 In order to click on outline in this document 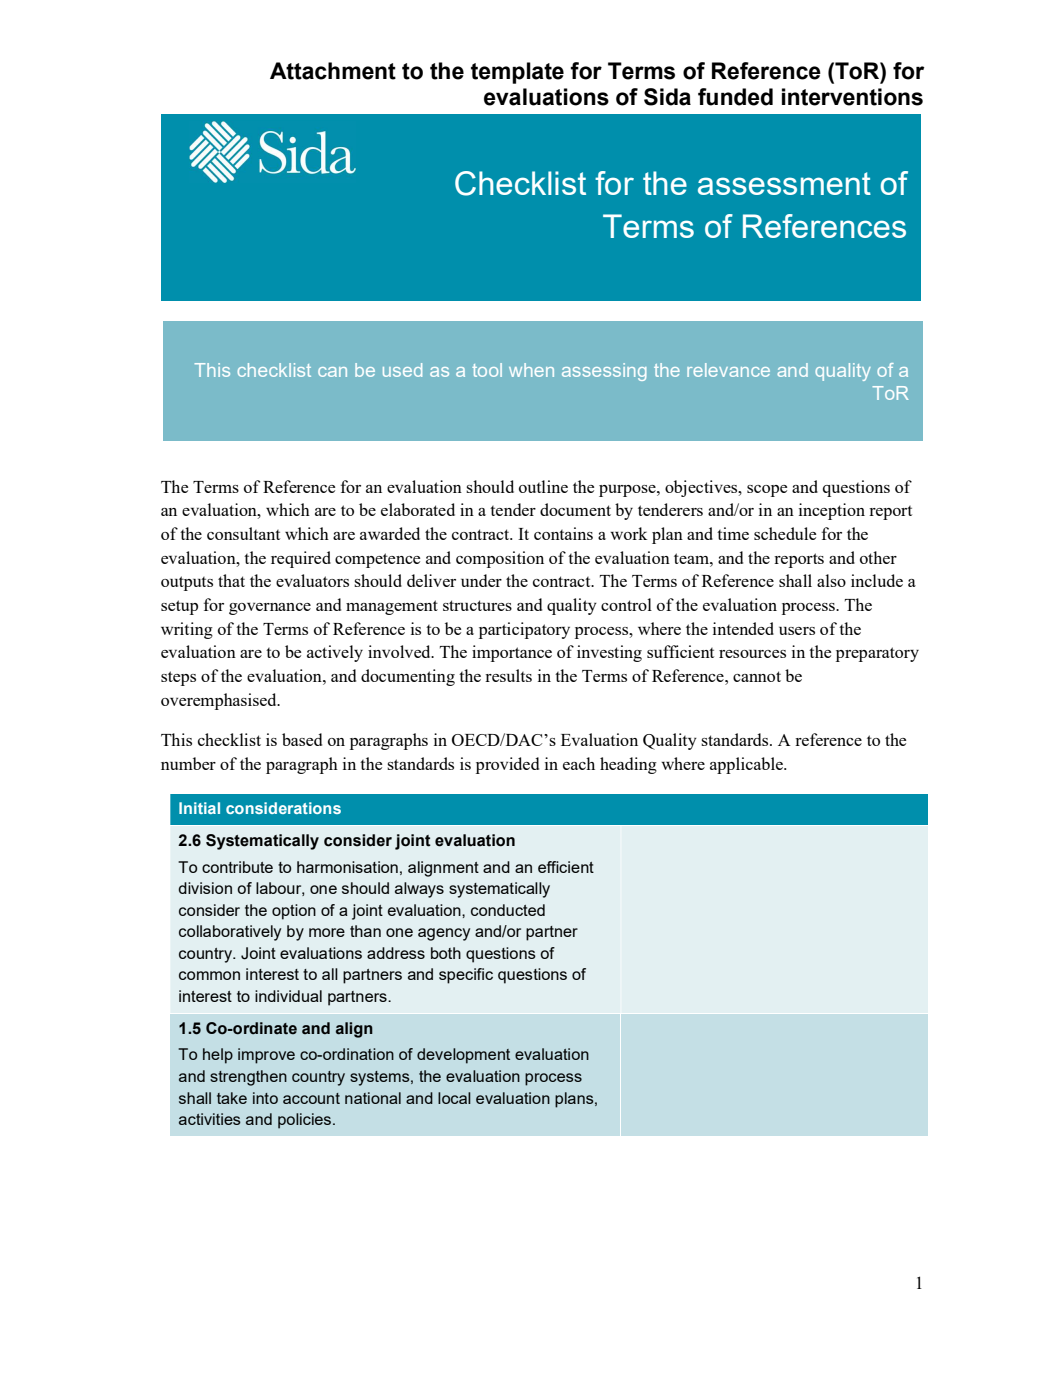, I will do `click(543, 486)`.
